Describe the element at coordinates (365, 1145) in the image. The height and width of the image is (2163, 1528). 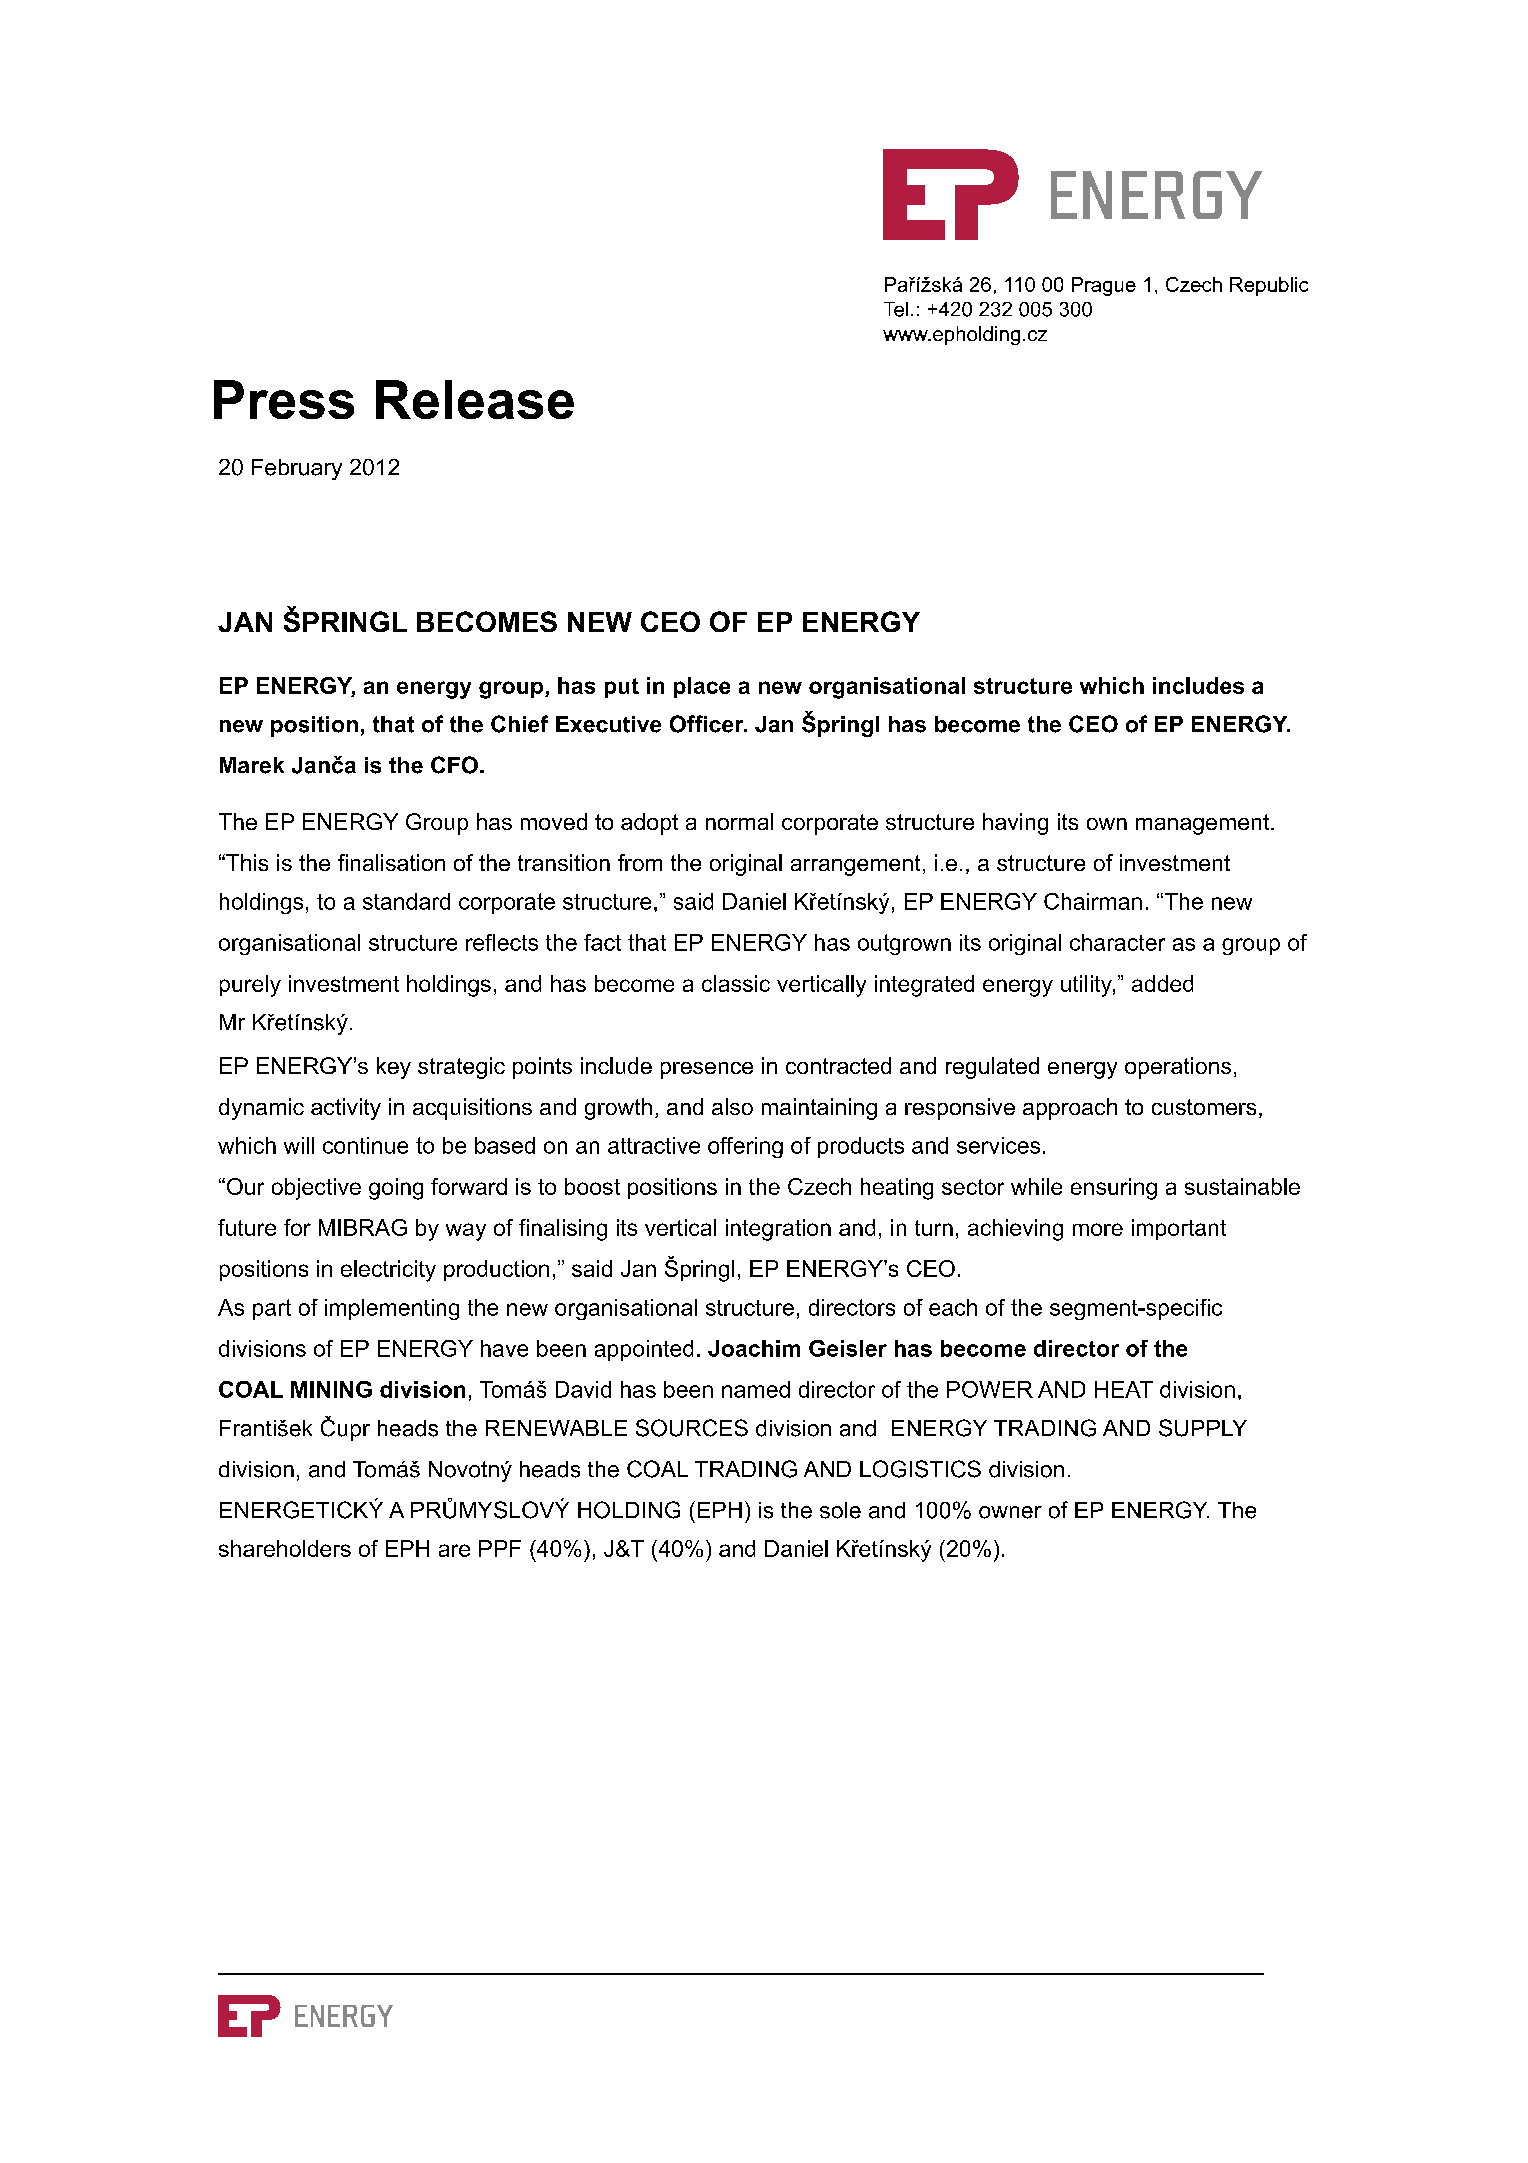
I see `continue` at that location.
